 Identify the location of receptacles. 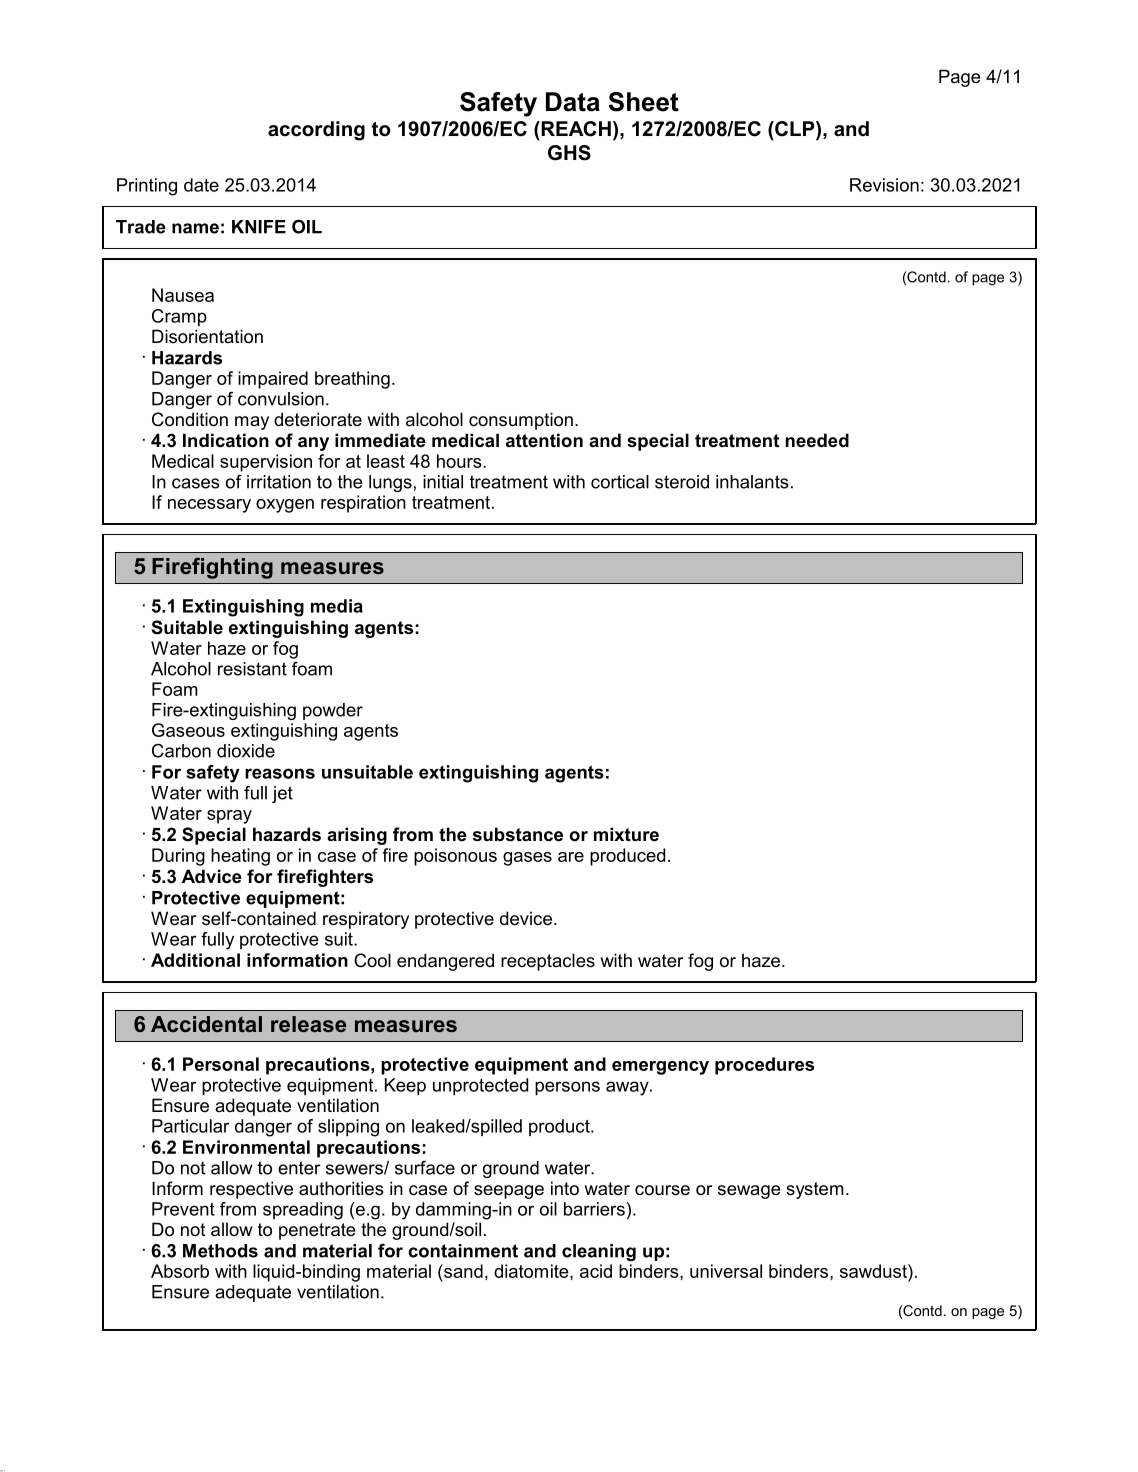
(548, 962).
